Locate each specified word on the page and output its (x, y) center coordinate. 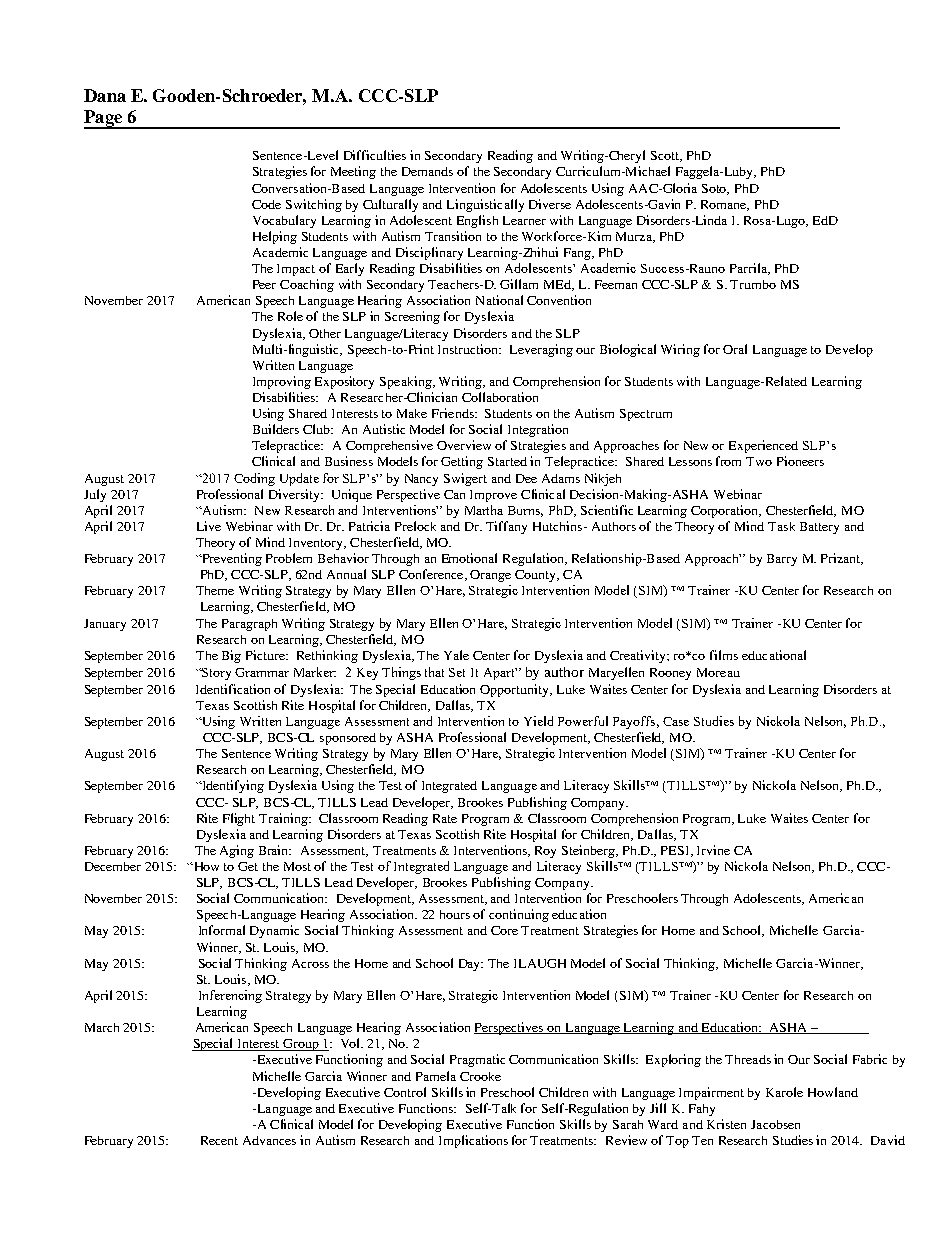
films (724, 655)
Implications (473, 1141)
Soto (715, 189)
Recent (219, 1140)
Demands (427, 171)
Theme (215, 590)
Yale (456, 655)
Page (104, 119)
